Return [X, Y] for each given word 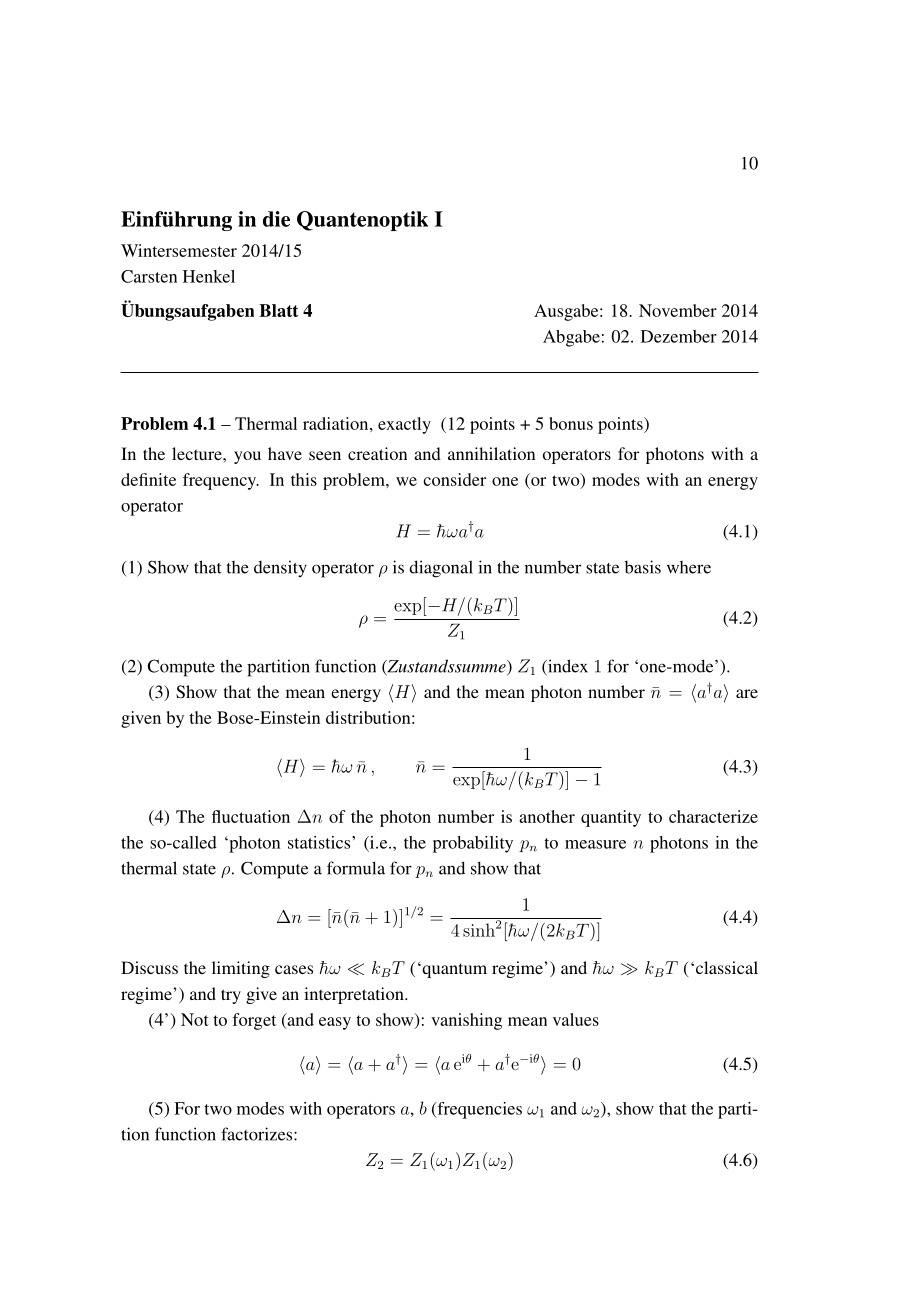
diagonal [441, 569]
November [678, 310]
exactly [404, 425]
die [276, 219]
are [747, 693]
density [280, 568]
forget [254, 1021]
